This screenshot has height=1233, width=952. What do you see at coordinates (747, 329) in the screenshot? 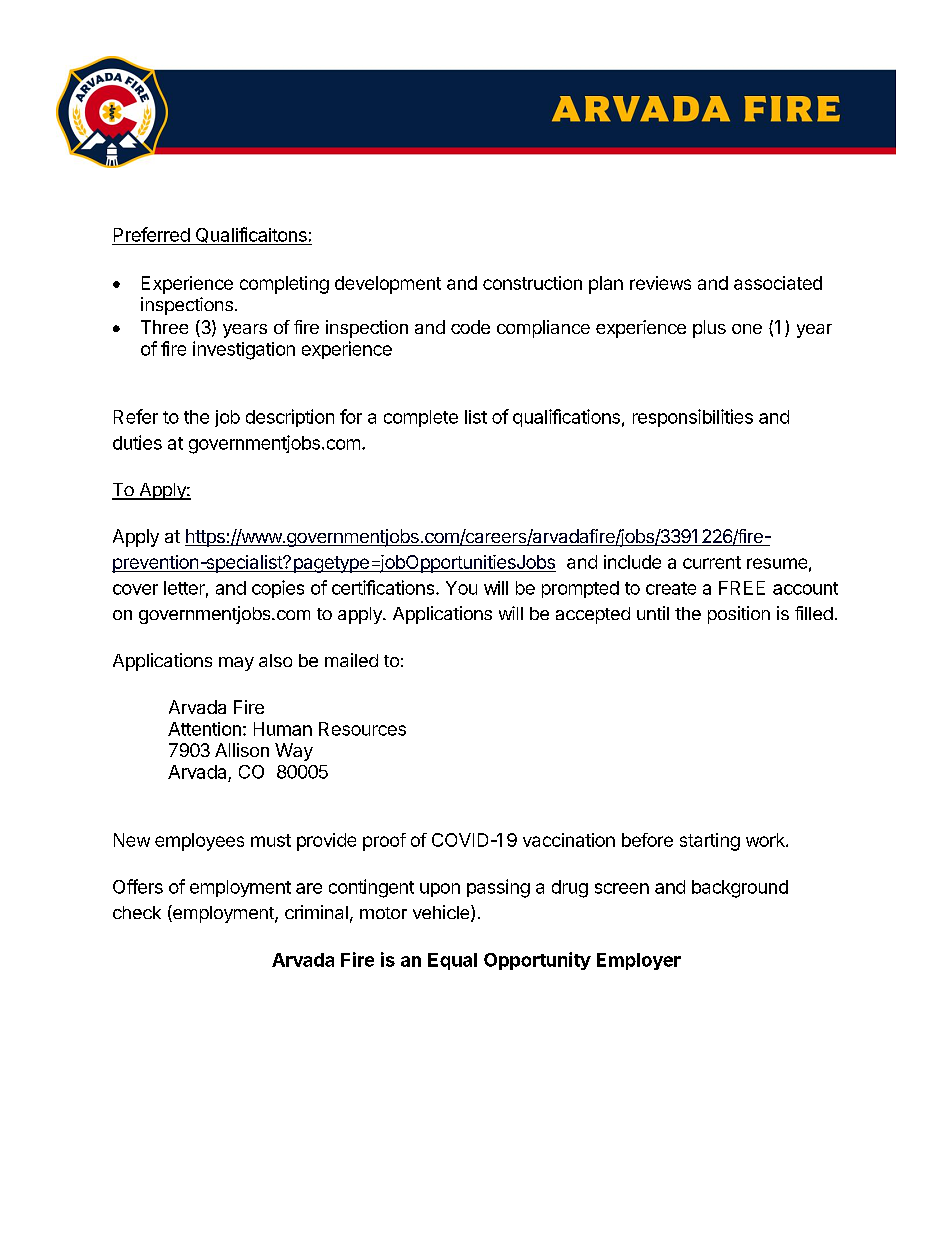
I see `one` at bounding box center [747, 329].
